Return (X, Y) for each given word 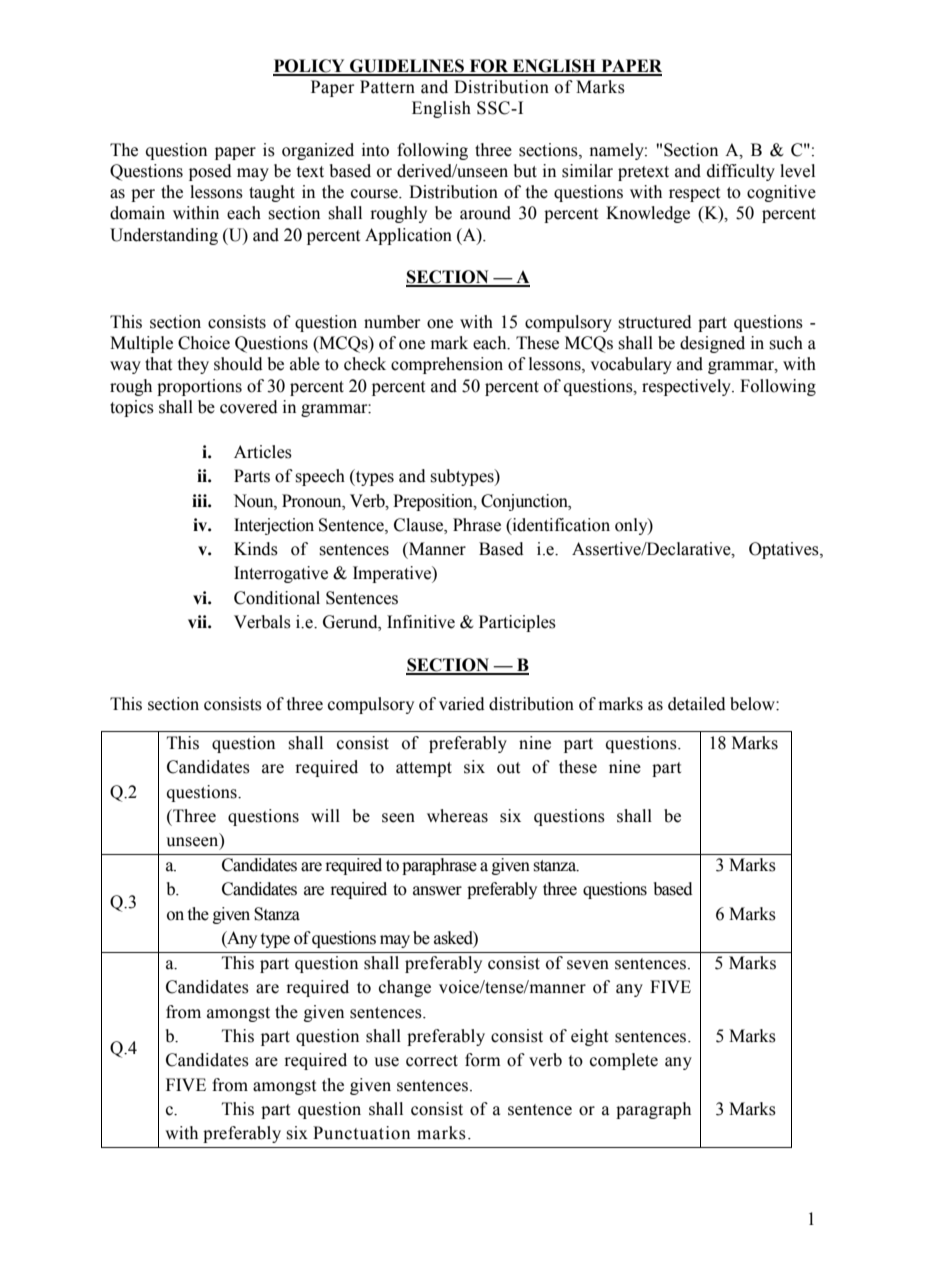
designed (712, 344)
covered (249, 407)
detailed (697, 704)
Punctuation (361, 1133)
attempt (424, 769)
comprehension (447, 365)
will (325, 815)
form (483, 1060)
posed (210, 172)
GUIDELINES (407, 67)
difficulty (741, 172)
